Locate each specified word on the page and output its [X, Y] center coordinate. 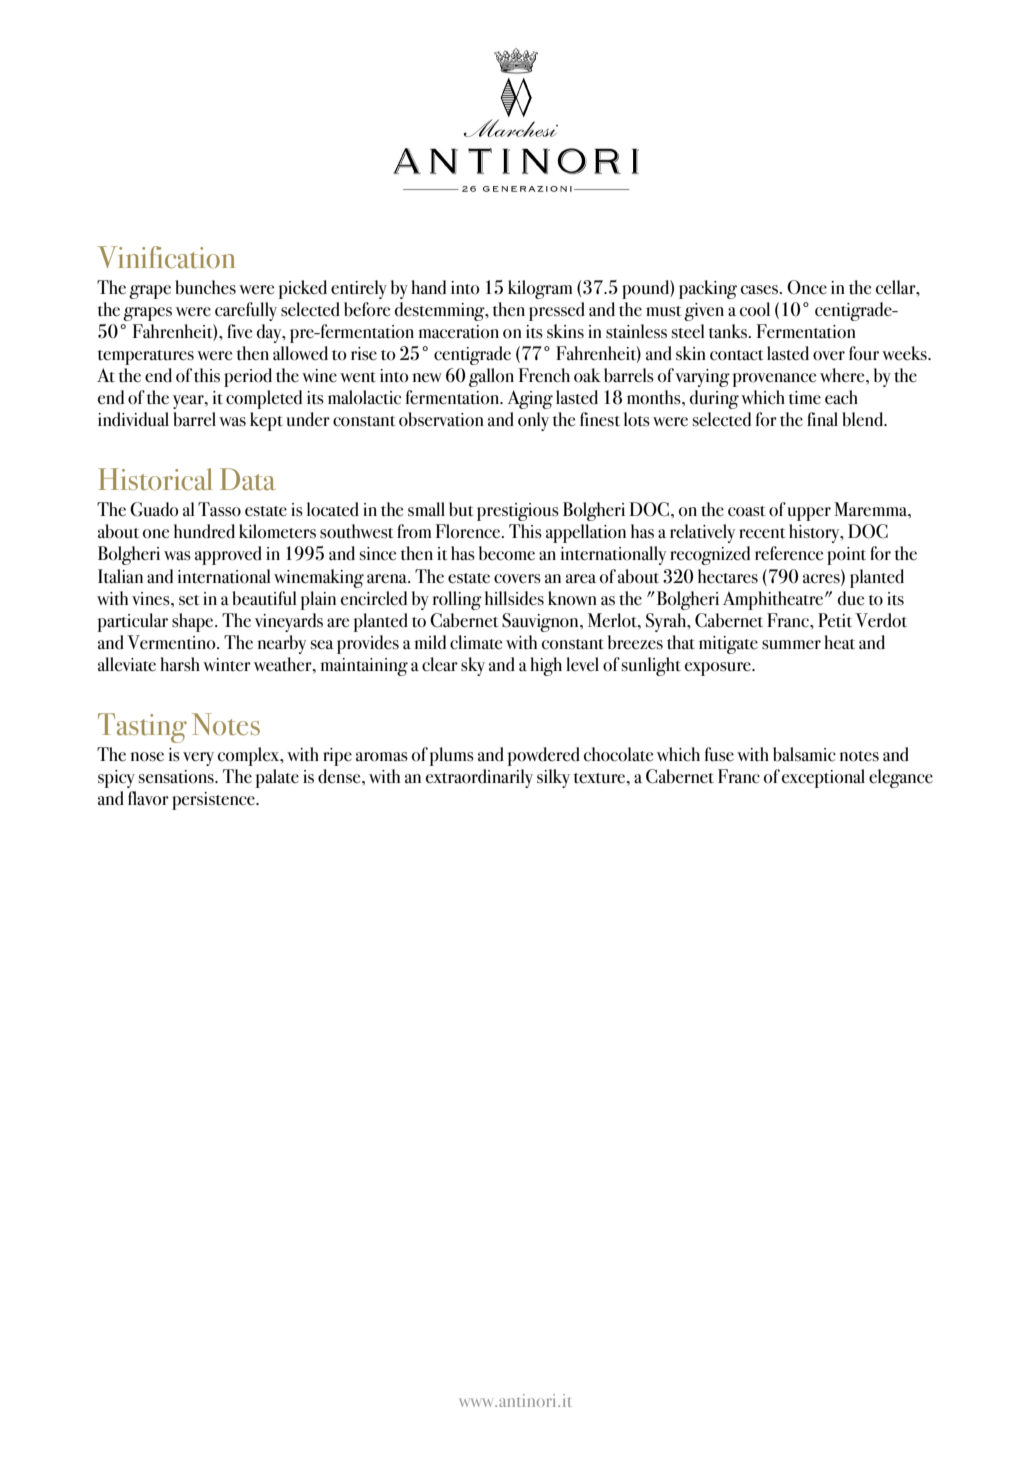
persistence [214, 801]
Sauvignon [541, 622]
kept [266, 421]
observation [441, 419]
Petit [835, 620]
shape [194, 622]
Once [807, 287]
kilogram [540, 289]
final [822, 419]
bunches [206, 287]
